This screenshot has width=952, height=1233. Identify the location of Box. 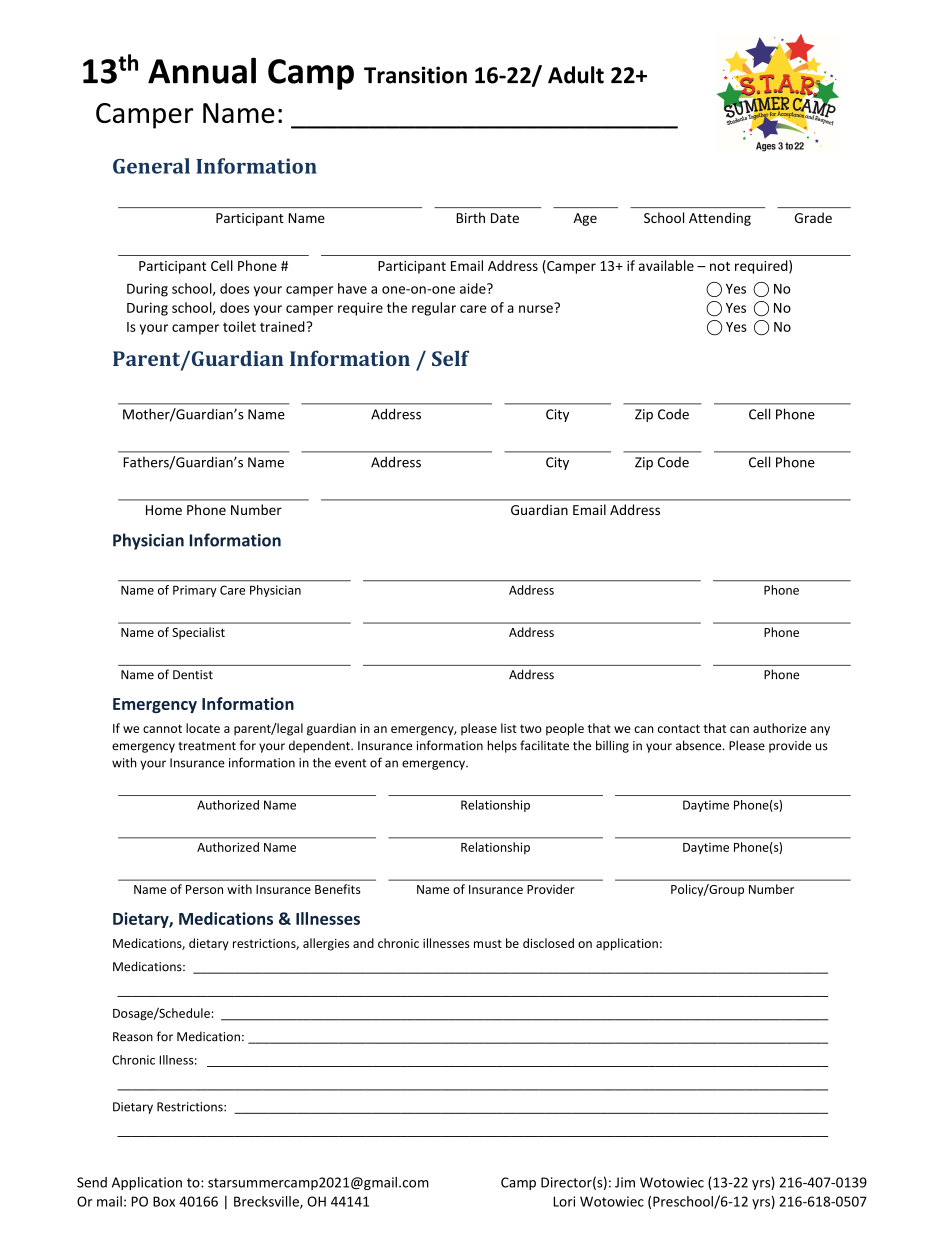
(164, 1201).
